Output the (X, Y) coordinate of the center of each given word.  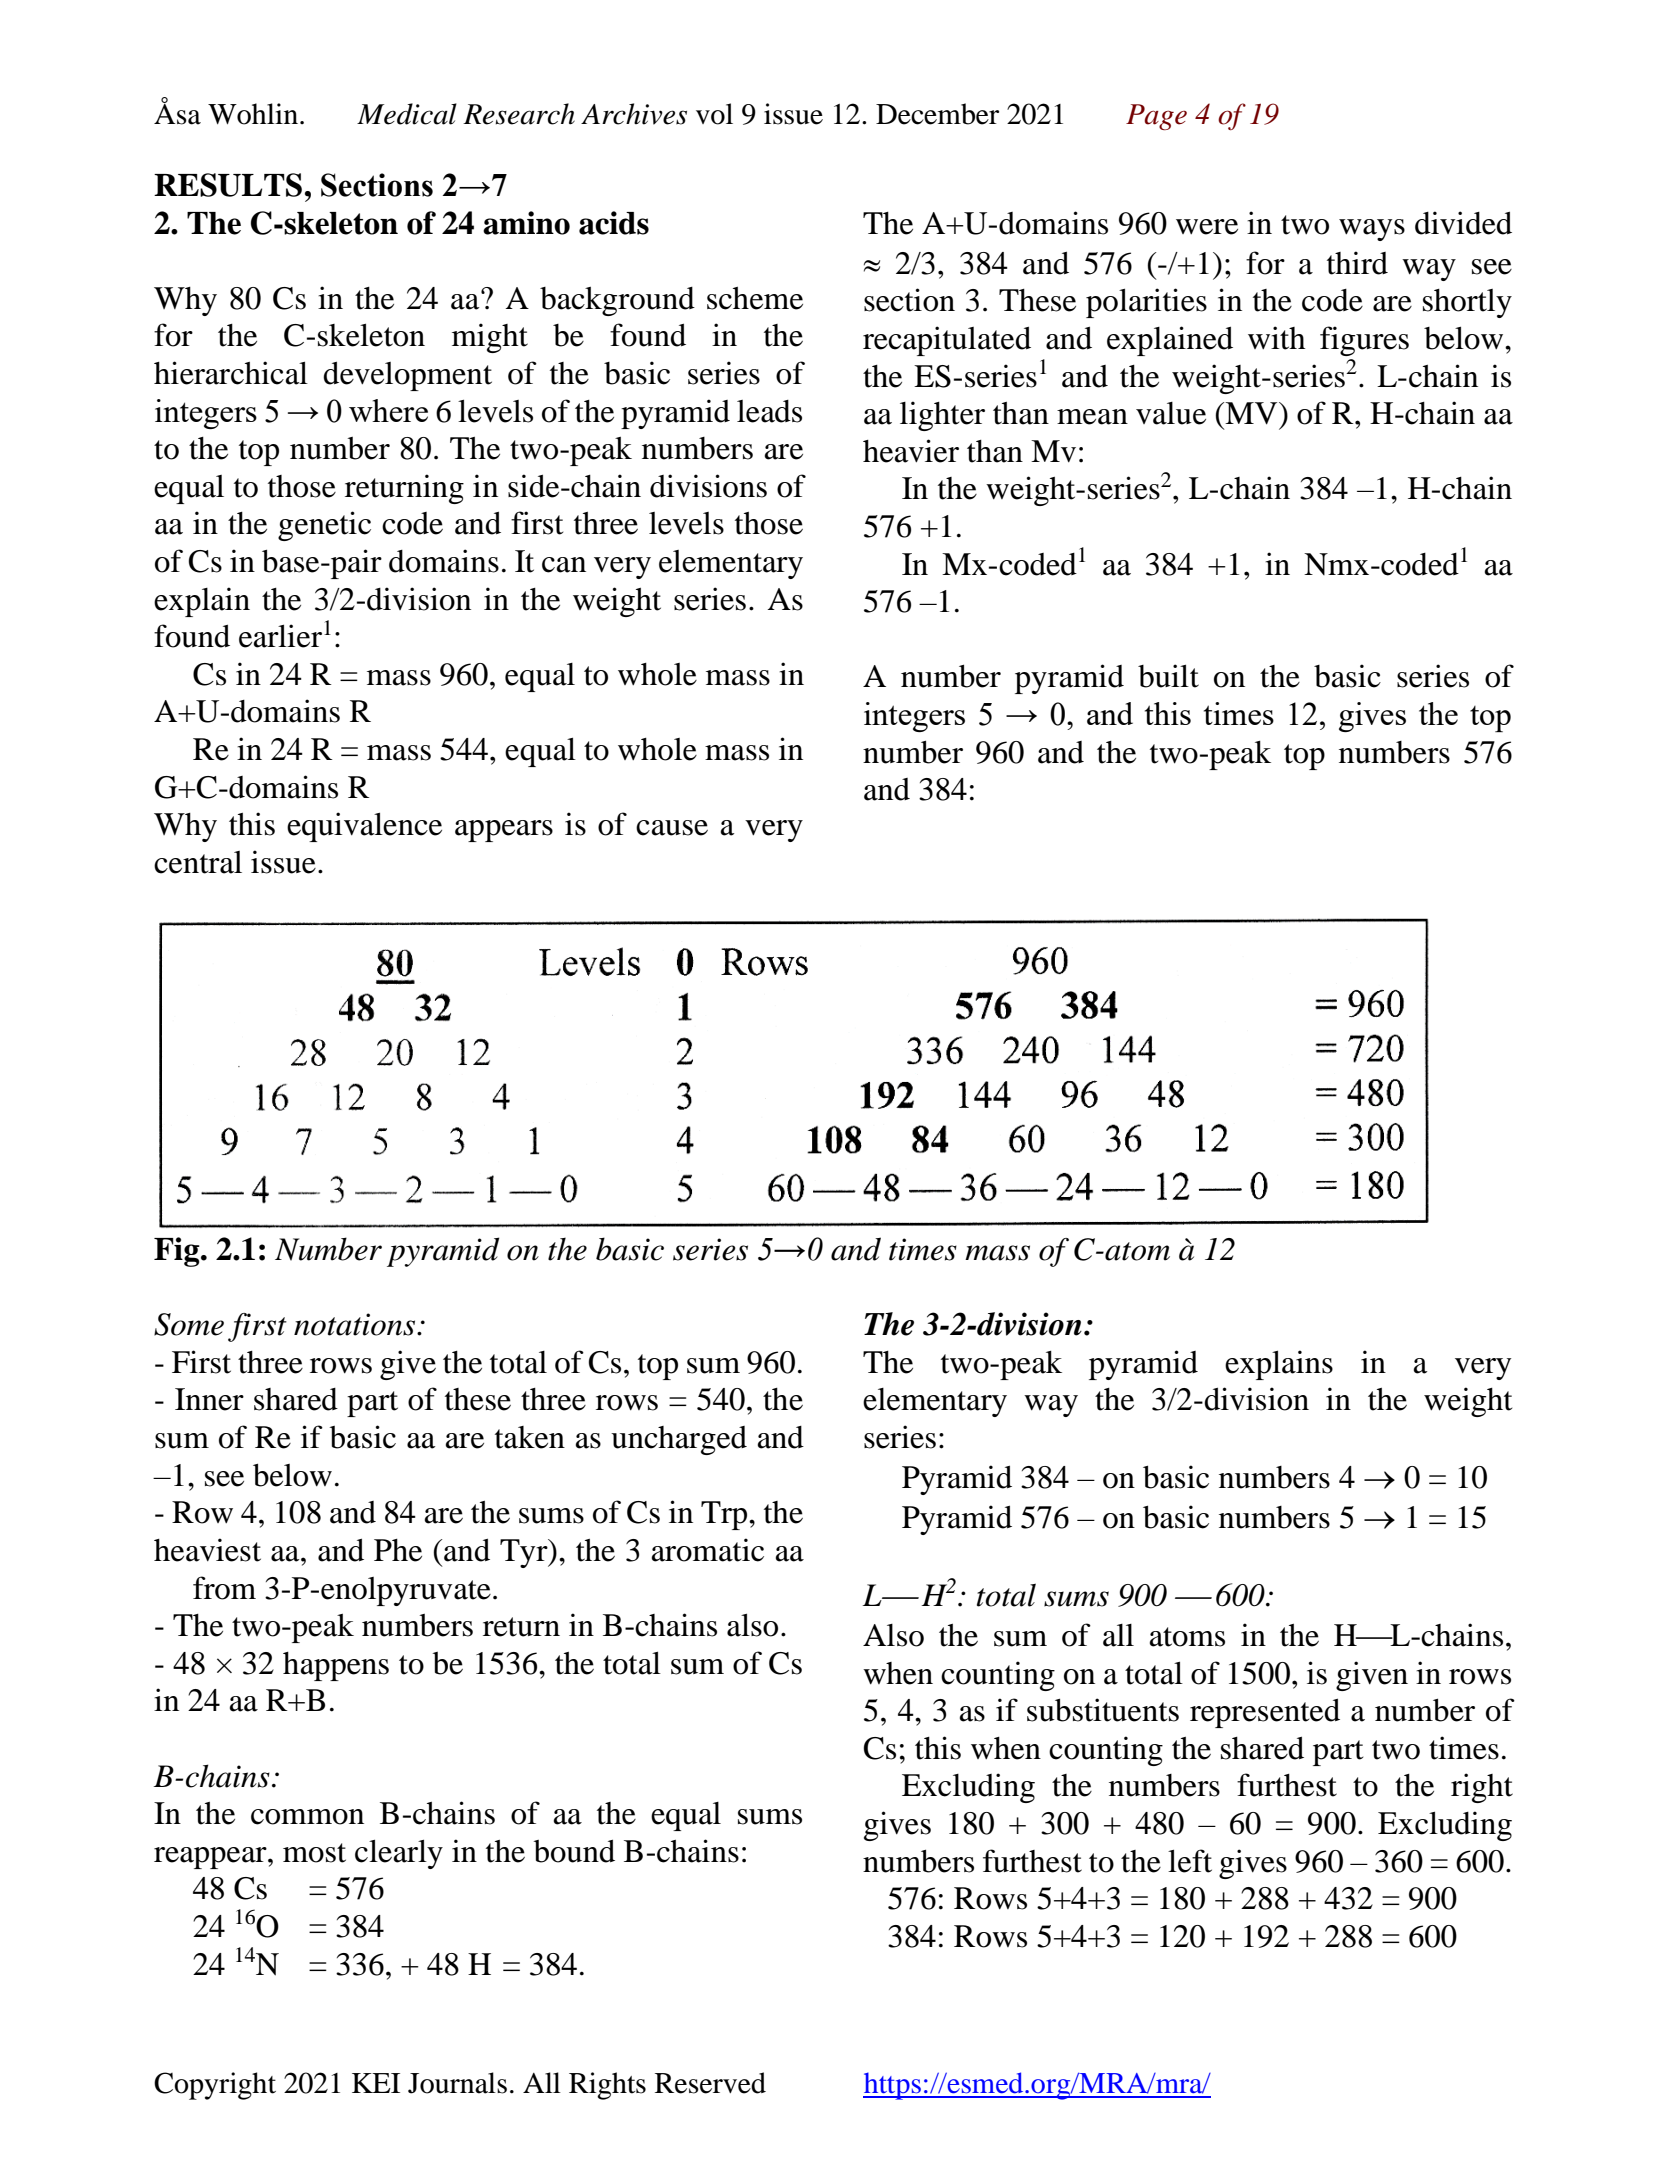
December (937, 114)
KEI (376, 2083)
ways (1372, 230)
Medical (407, 114)
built (1168, 676)
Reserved (710, 2083)
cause (672, 828)
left (1190, 1861)
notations (356, 1324)
